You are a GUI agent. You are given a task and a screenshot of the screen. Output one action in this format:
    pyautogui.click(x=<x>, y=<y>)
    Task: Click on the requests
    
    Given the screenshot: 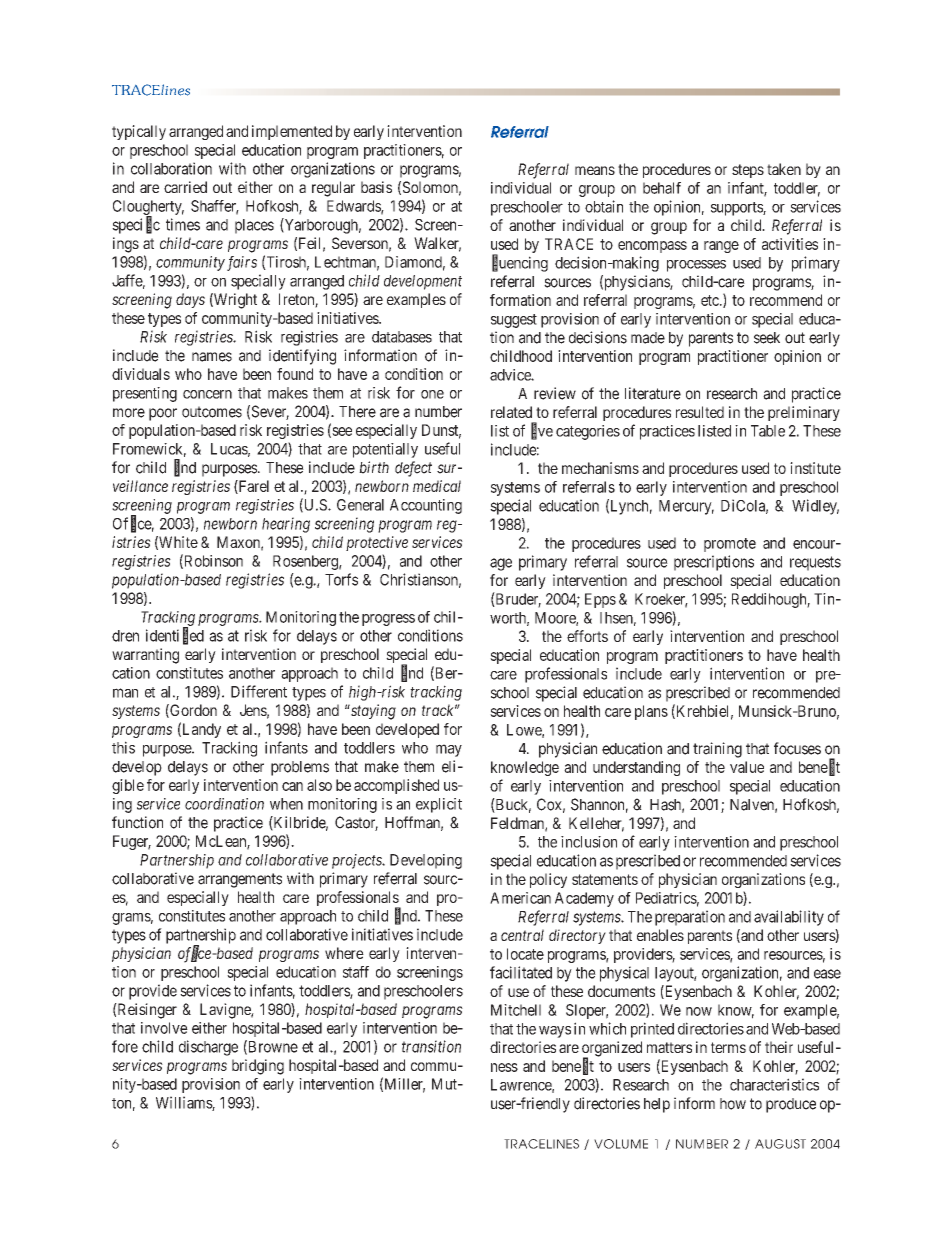 What is the action you would take?
    pyautogui.click(x=815, y=563)
